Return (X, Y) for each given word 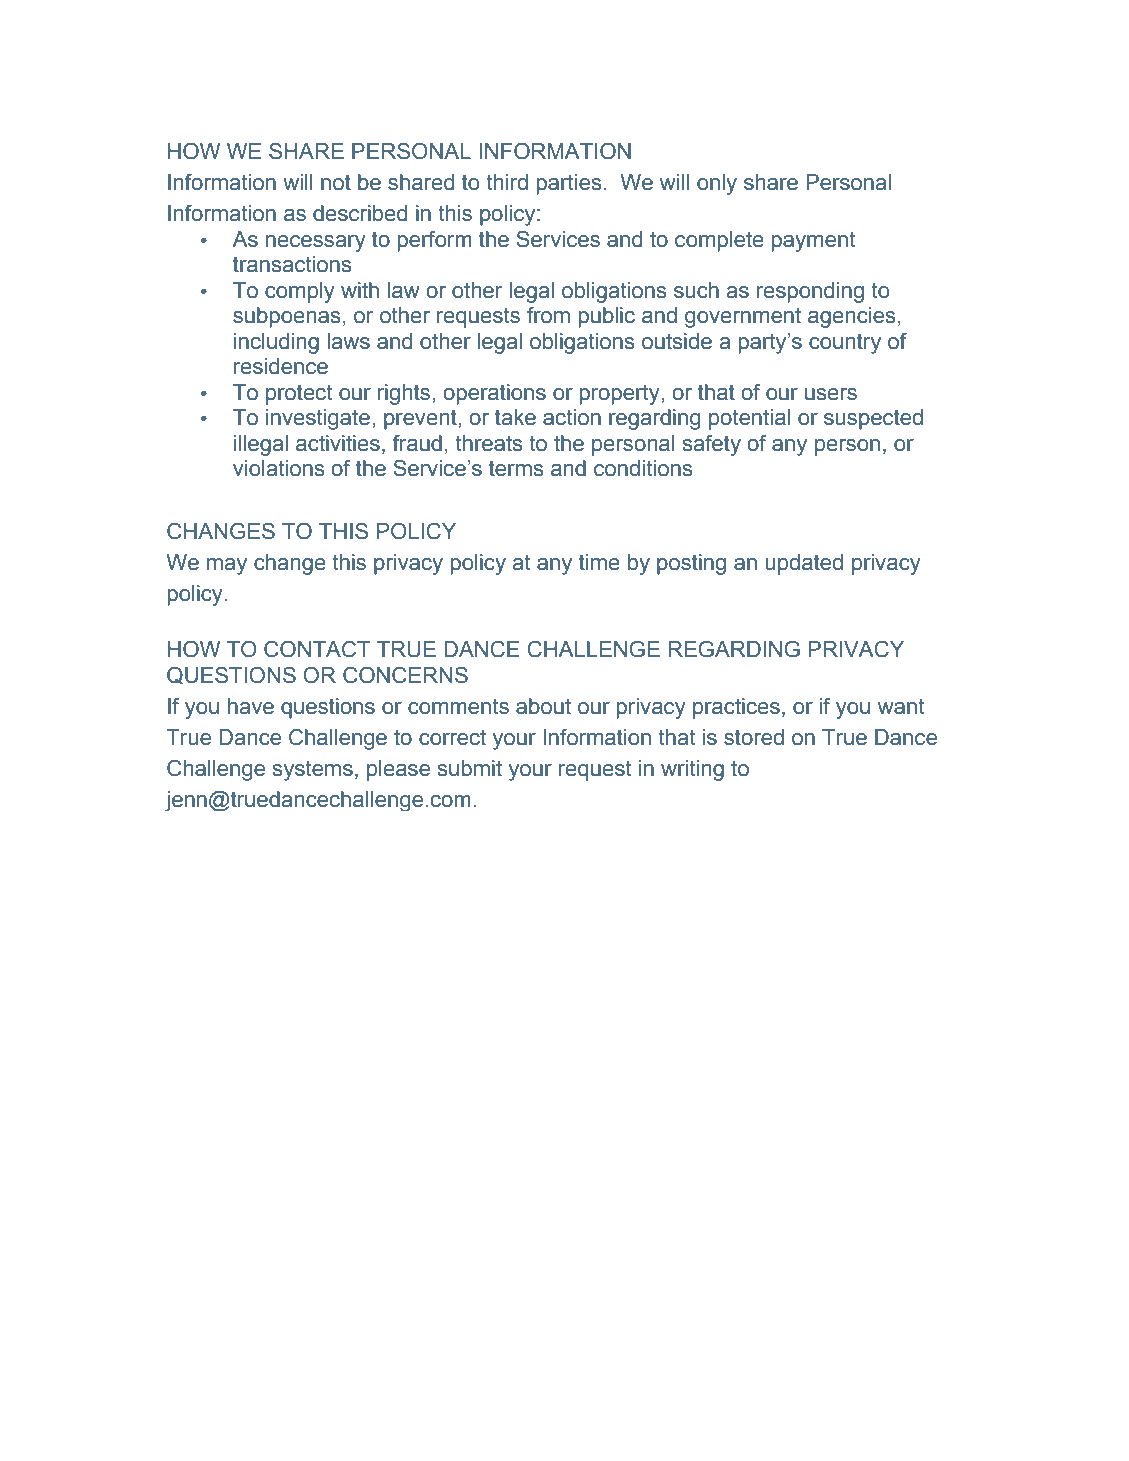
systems (313, 770)
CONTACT (317, 649)
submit (470, 768)
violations (279, 468)
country (845, 344)
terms (516, 469)
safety (712, 445)
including (276, 343)
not (336, 183)
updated (804, 564)
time (599, 562)
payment (813, 241)
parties (569, 184)
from (548, 315)
